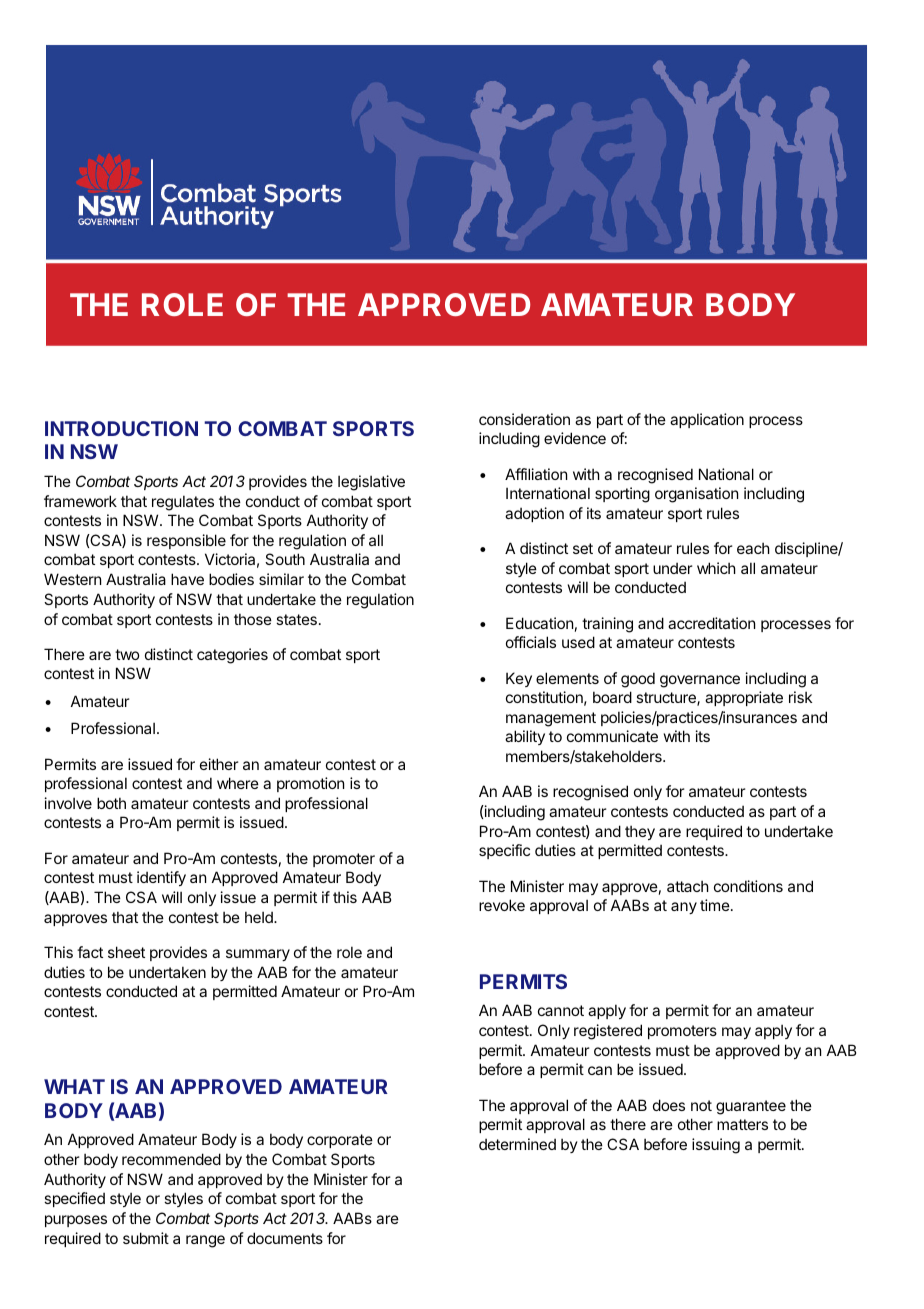 The height and width of the image is (1309, 924). I want to click on application, so click(707, 420).
